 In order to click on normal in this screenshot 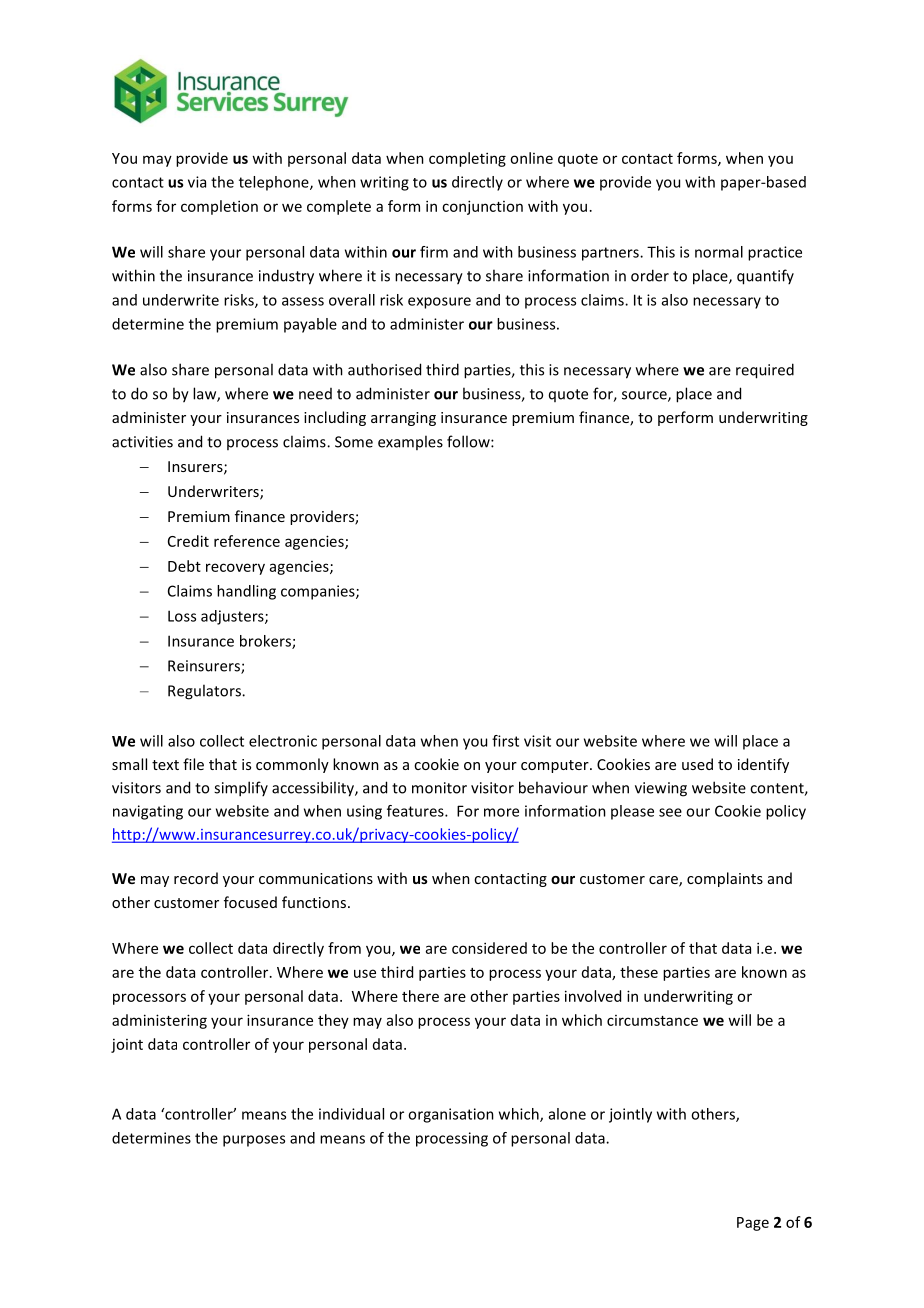, I will do `click(719, 252)`.
